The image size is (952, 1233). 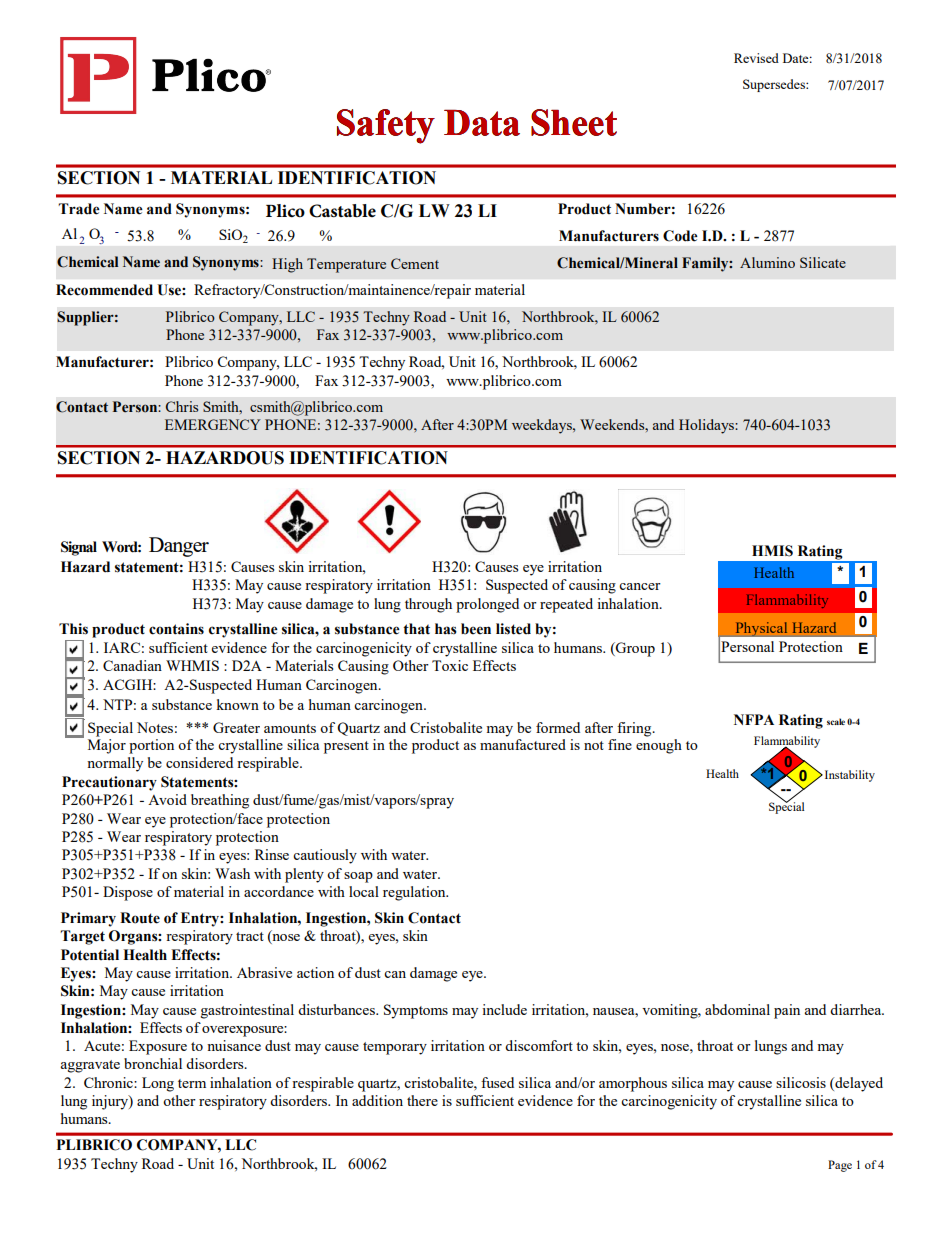 What do you see at coordinates (640, 586) in the screenshot?
I see `cancer` at bounding box center [640, 586].
